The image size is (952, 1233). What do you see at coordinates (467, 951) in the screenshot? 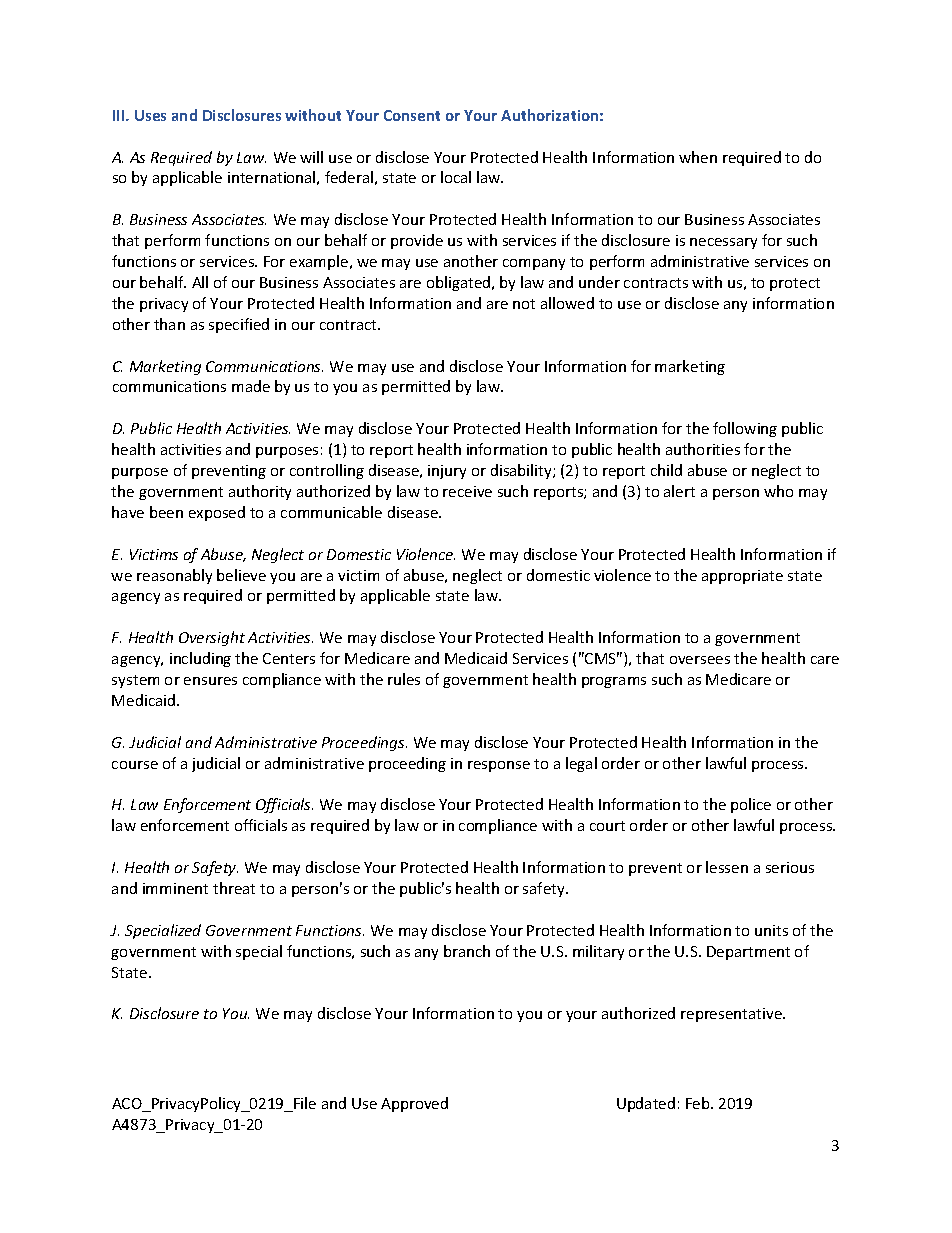
I see `branch` at bounding box center [467, 951].
